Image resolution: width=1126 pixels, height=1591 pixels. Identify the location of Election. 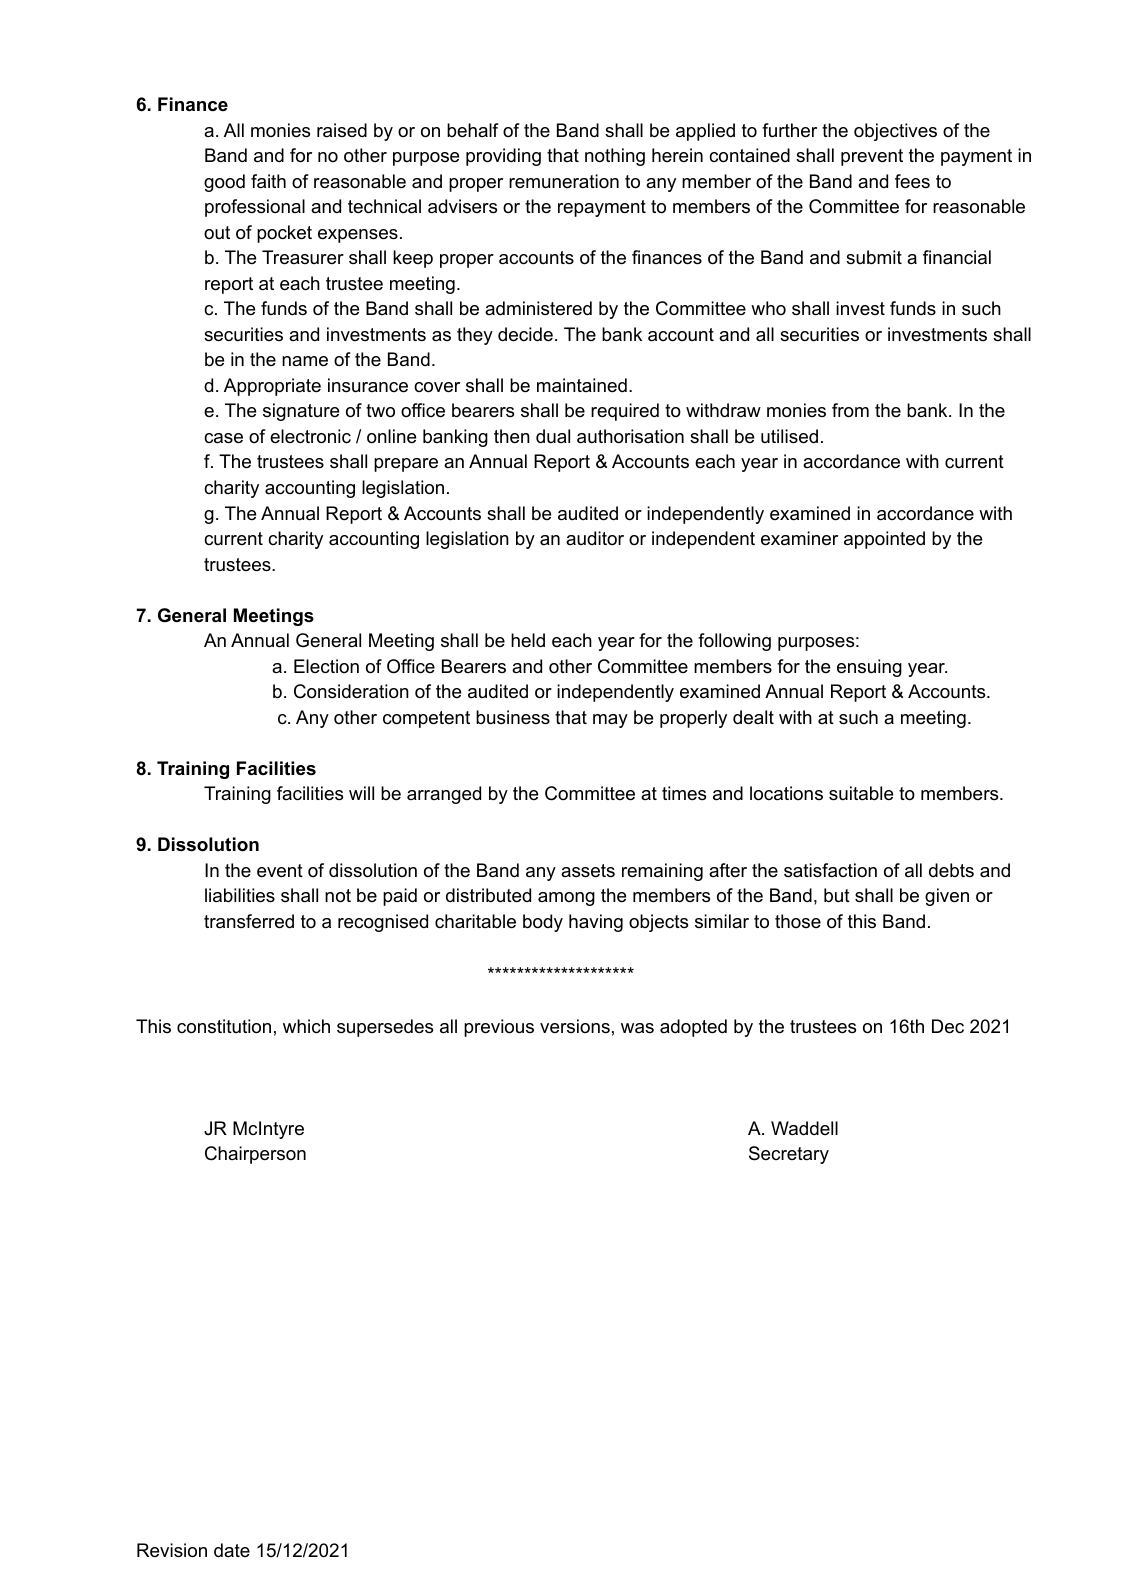
(326, 666).
